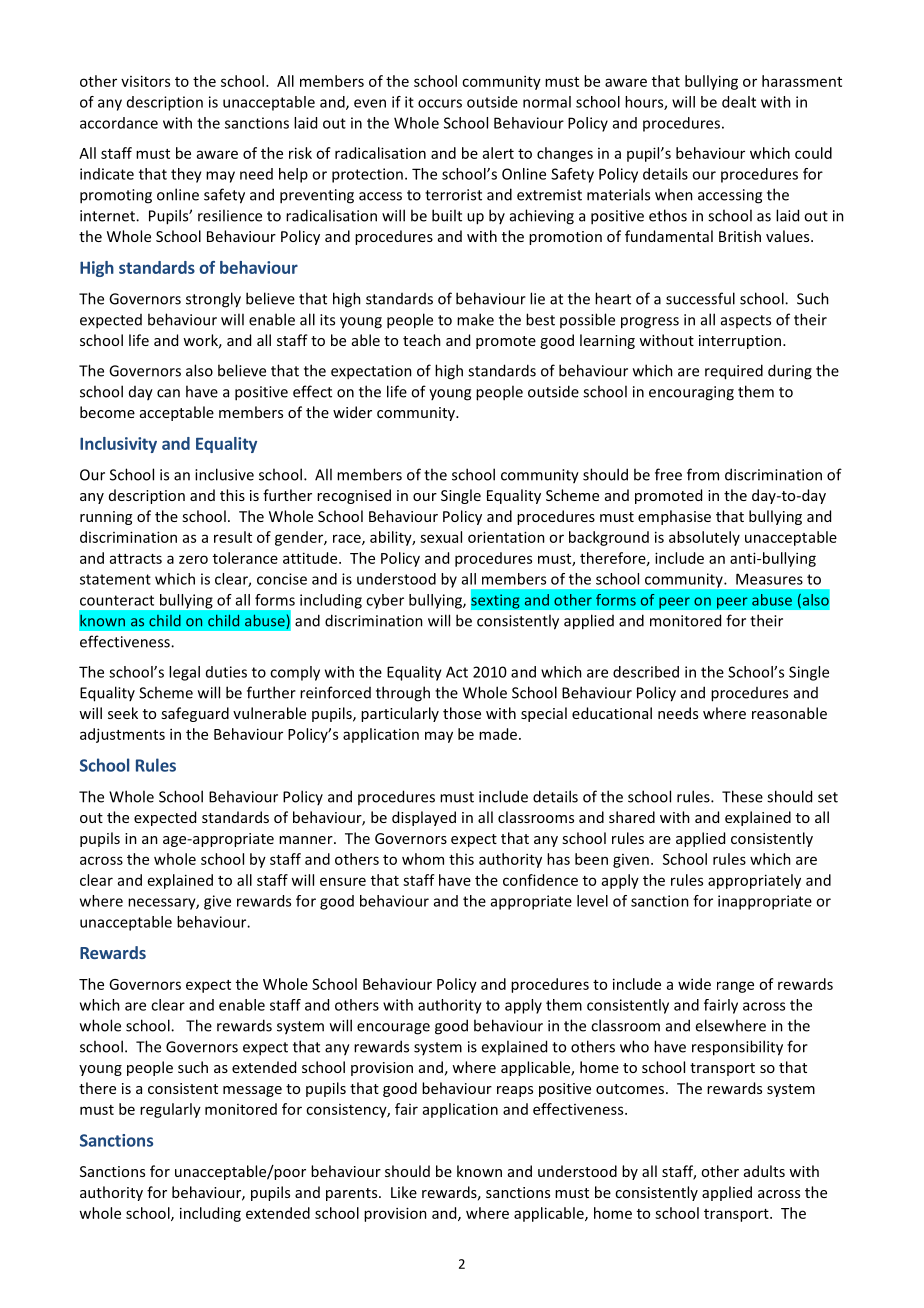 Image resolution: width=924 pixels, height=1308 pixels. What do you see at coordinates (145, 81) in the document?
I see `visitors` at bounding box center [145, 81].
